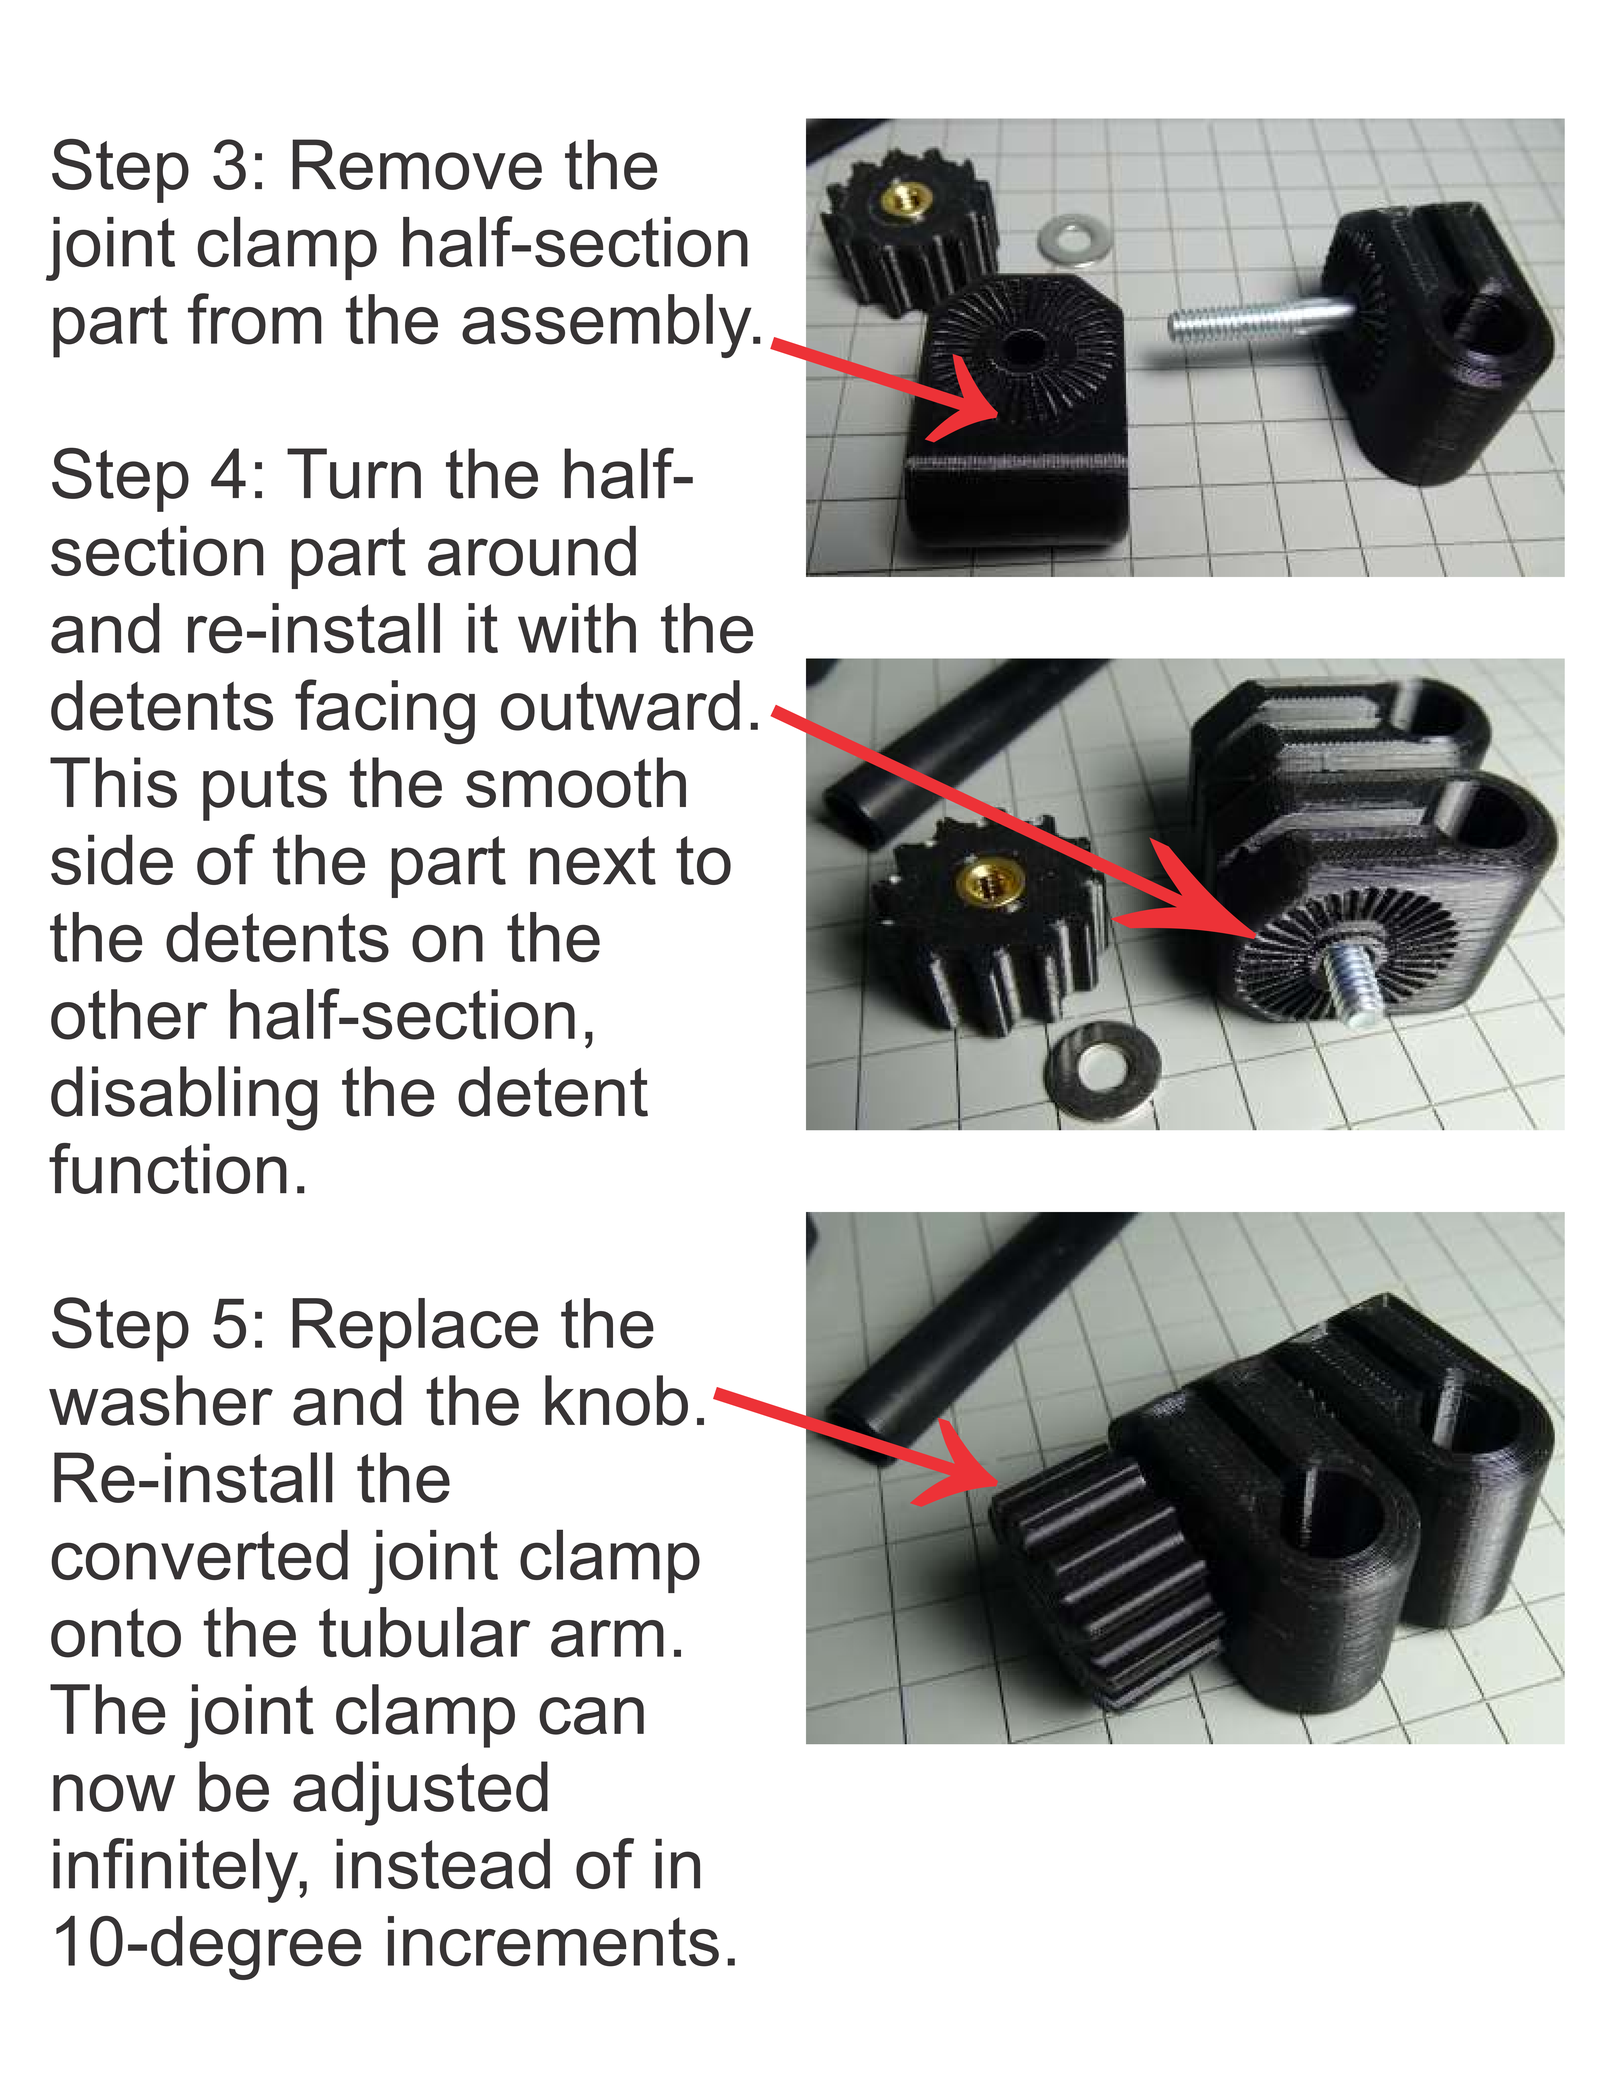  What do you see at coordinates (424, 1632) in the page?
I see `tubular` at bounding box center [424, 1632].
